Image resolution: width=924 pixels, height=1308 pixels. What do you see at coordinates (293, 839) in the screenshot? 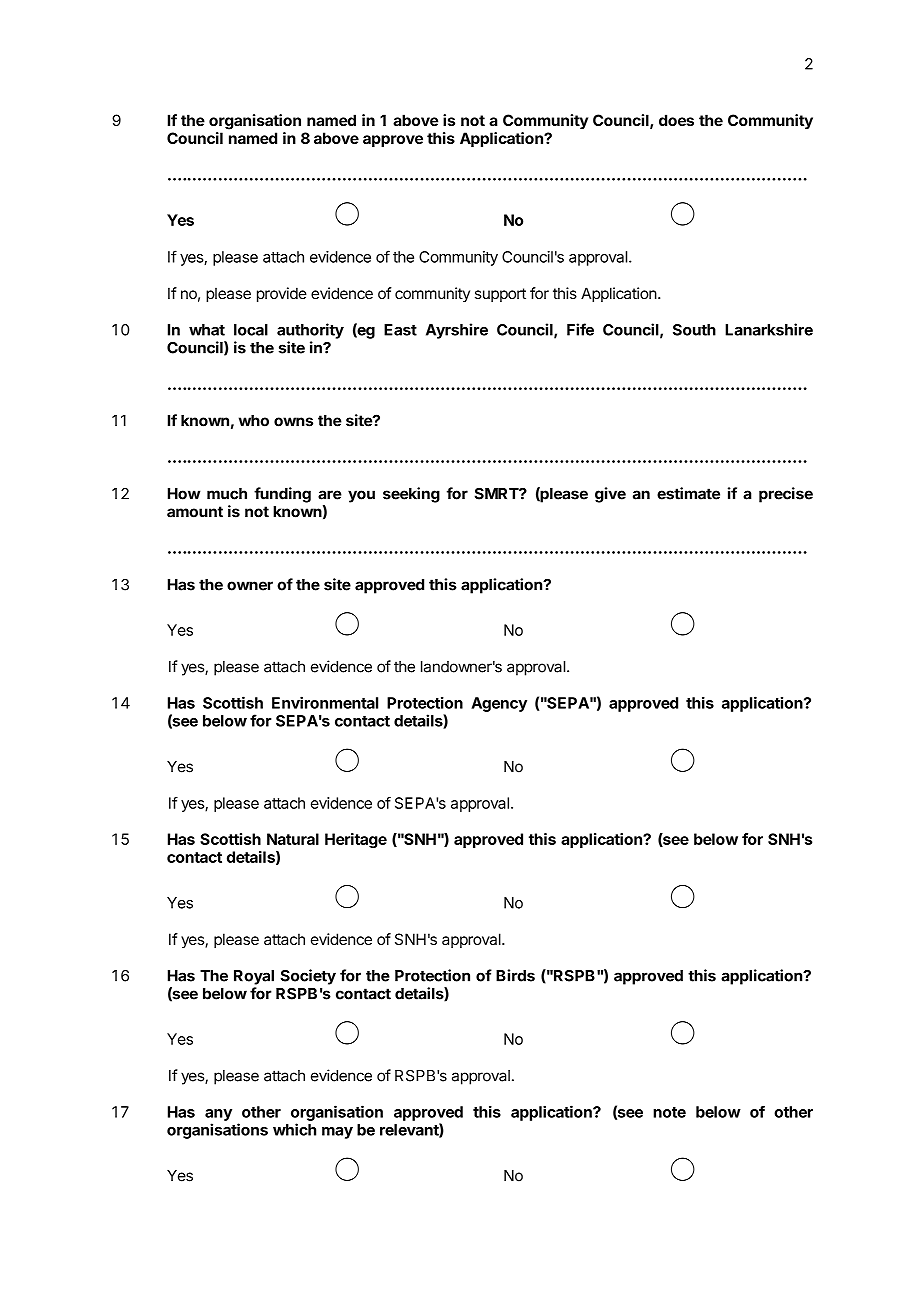
I see `Natural` at bounding box center [293, 839].
